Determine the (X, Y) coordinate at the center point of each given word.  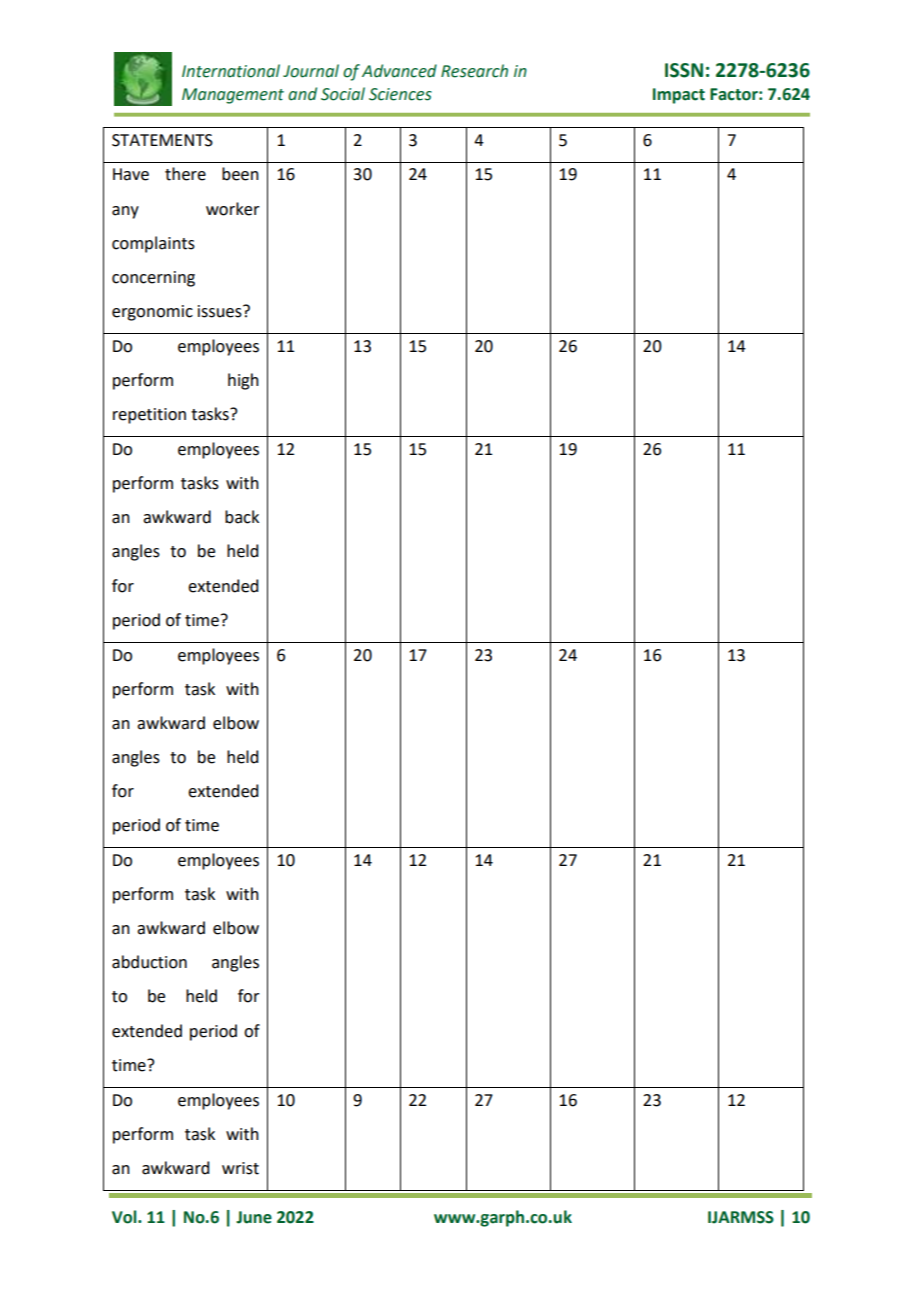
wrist (240, 1168)
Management (233, 96)
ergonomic (152, 313)
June (254, 1217)
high (243, 381)
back (242, 517)
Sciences (400, 94)
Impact (679, 96)
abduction (149, 962)
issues (221, 311)
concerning (153, 279)
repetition (149, 416)
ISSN (684, 70)
